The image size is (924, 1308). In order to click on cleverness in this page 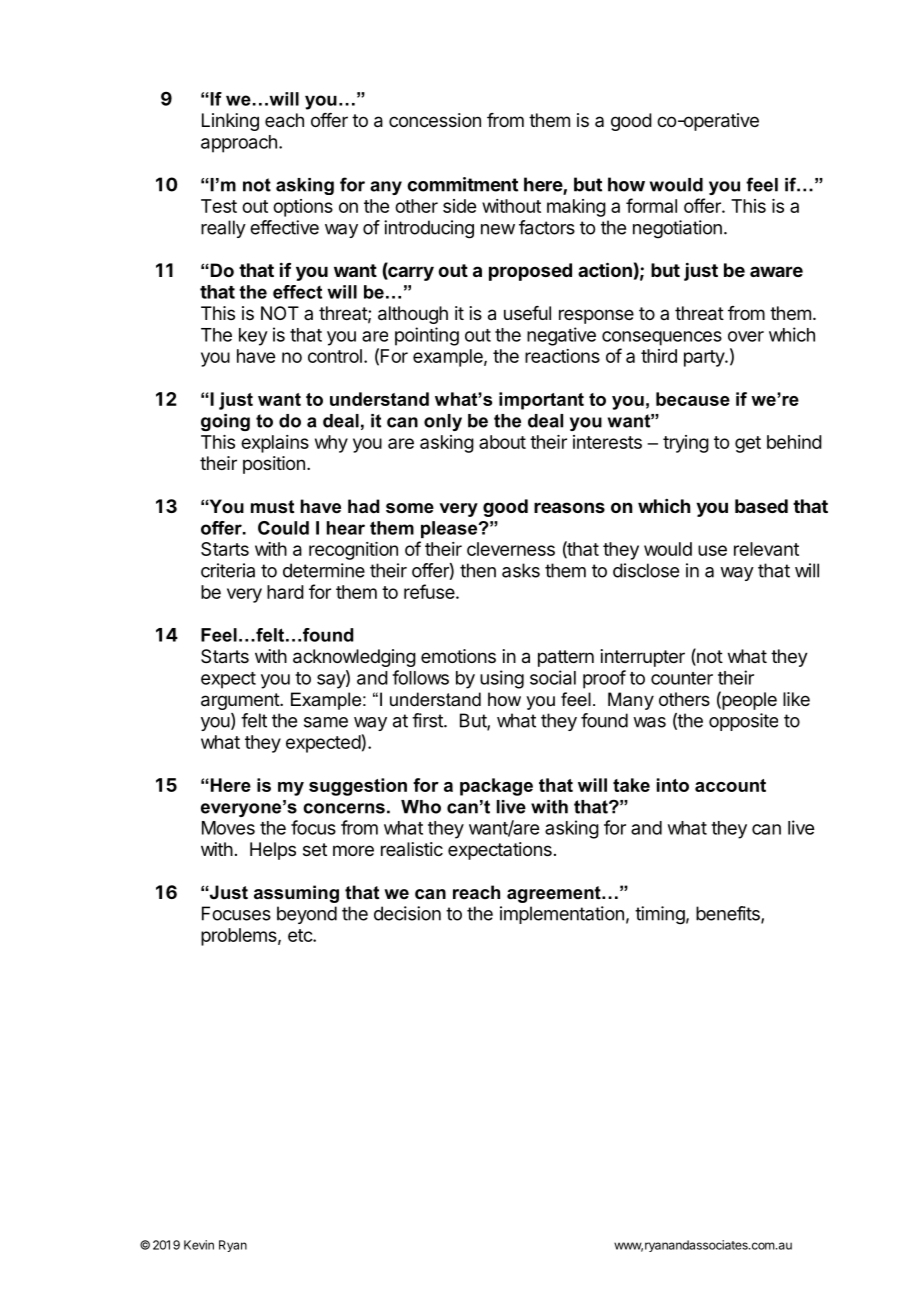, I will do `click(511, 549)`.
